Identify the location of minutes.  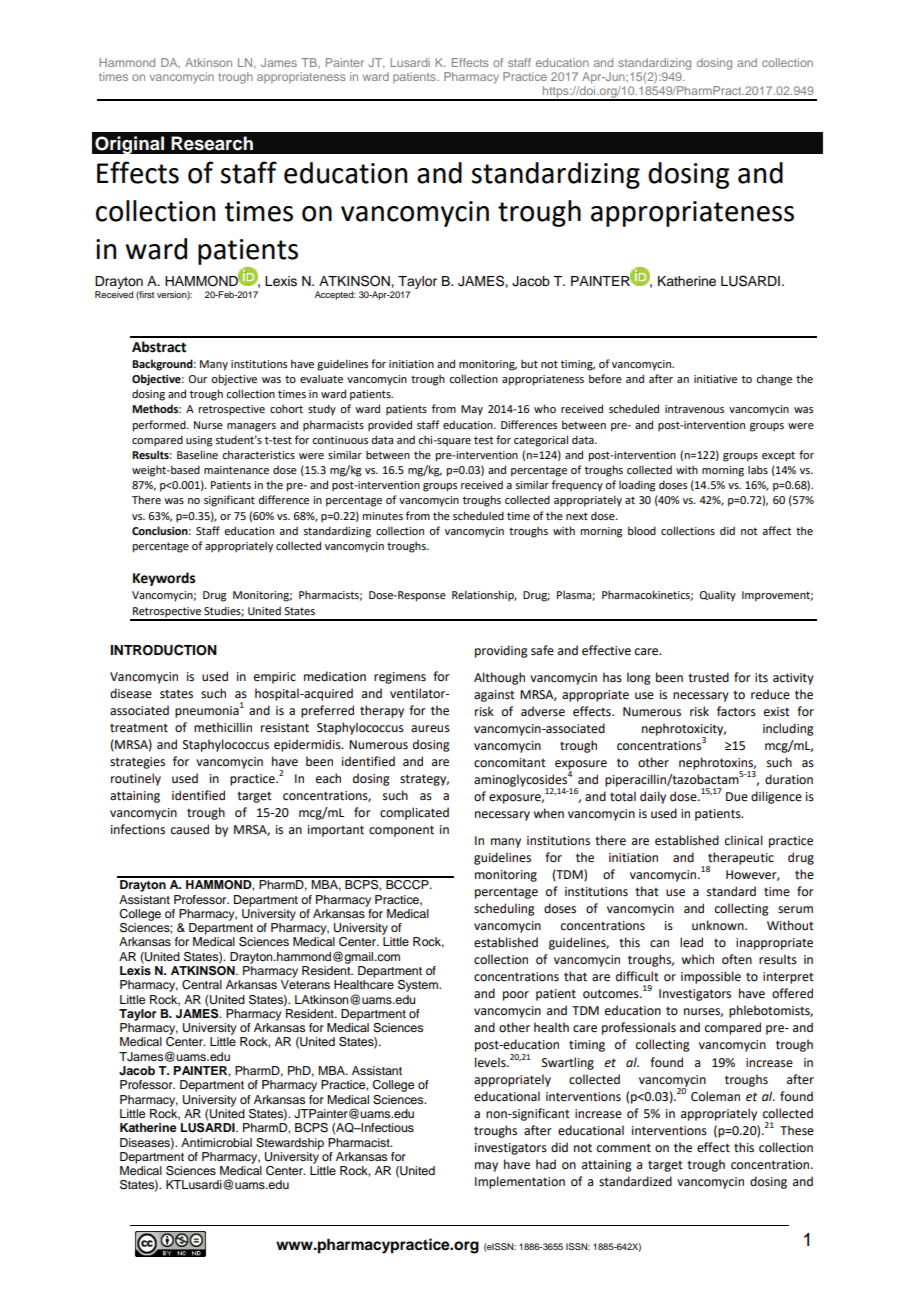
(382, 516).
